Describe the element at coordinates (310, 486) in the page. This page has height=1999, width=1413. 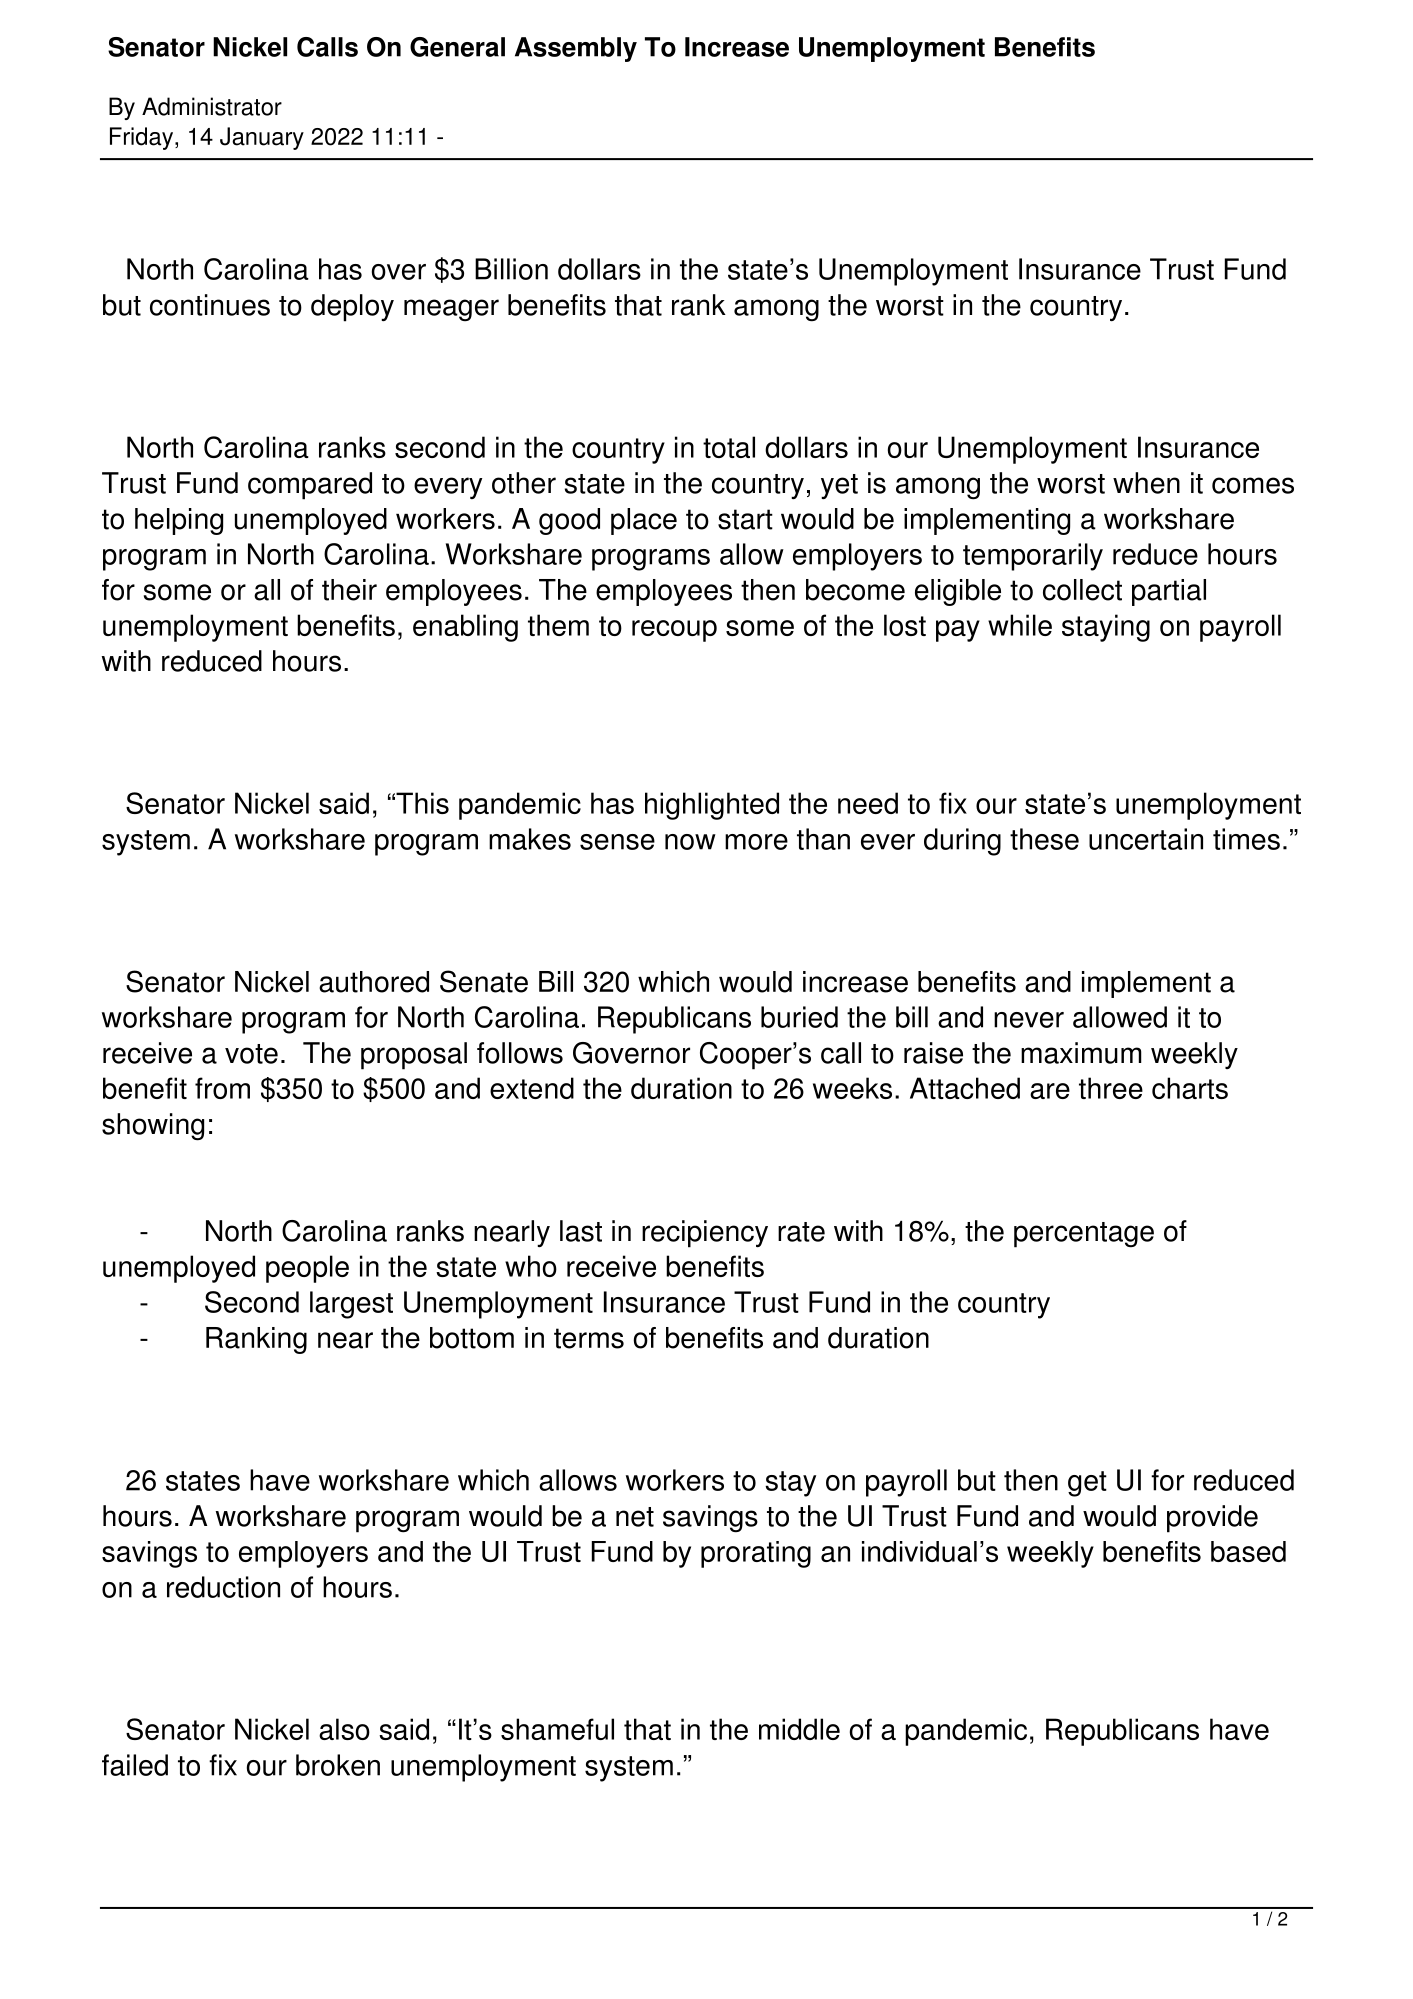
I see `compared` at that location.
